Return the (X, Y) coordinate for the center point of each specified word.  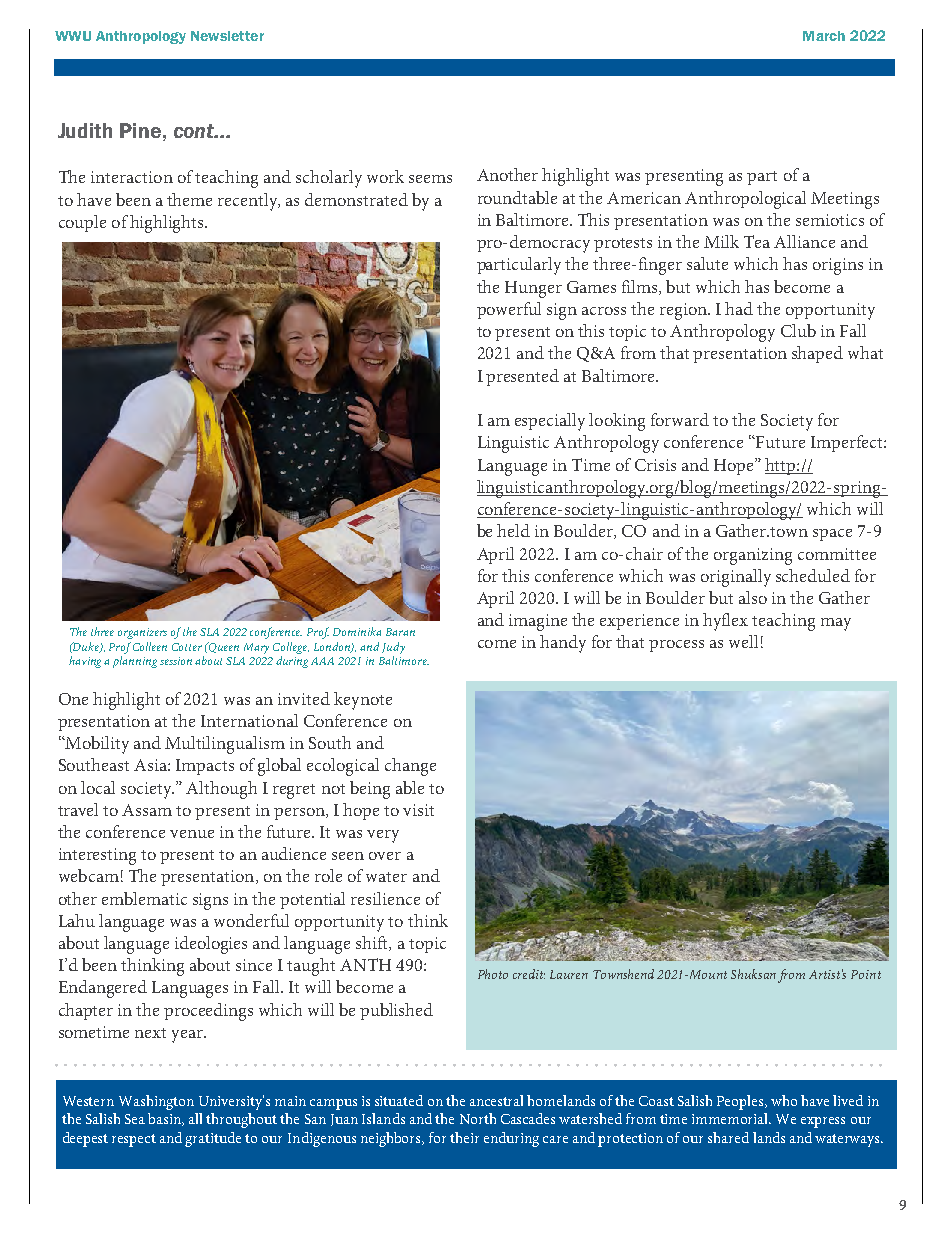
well (743, 641)
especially (550, 422)
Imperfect (848, 443)
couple (82, 223)
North (478, 1118)
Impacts (205, 767)
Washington (156, 1102)
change (410, 767)
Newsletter (227, 36)
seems (430, 179)
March (824, 36)
